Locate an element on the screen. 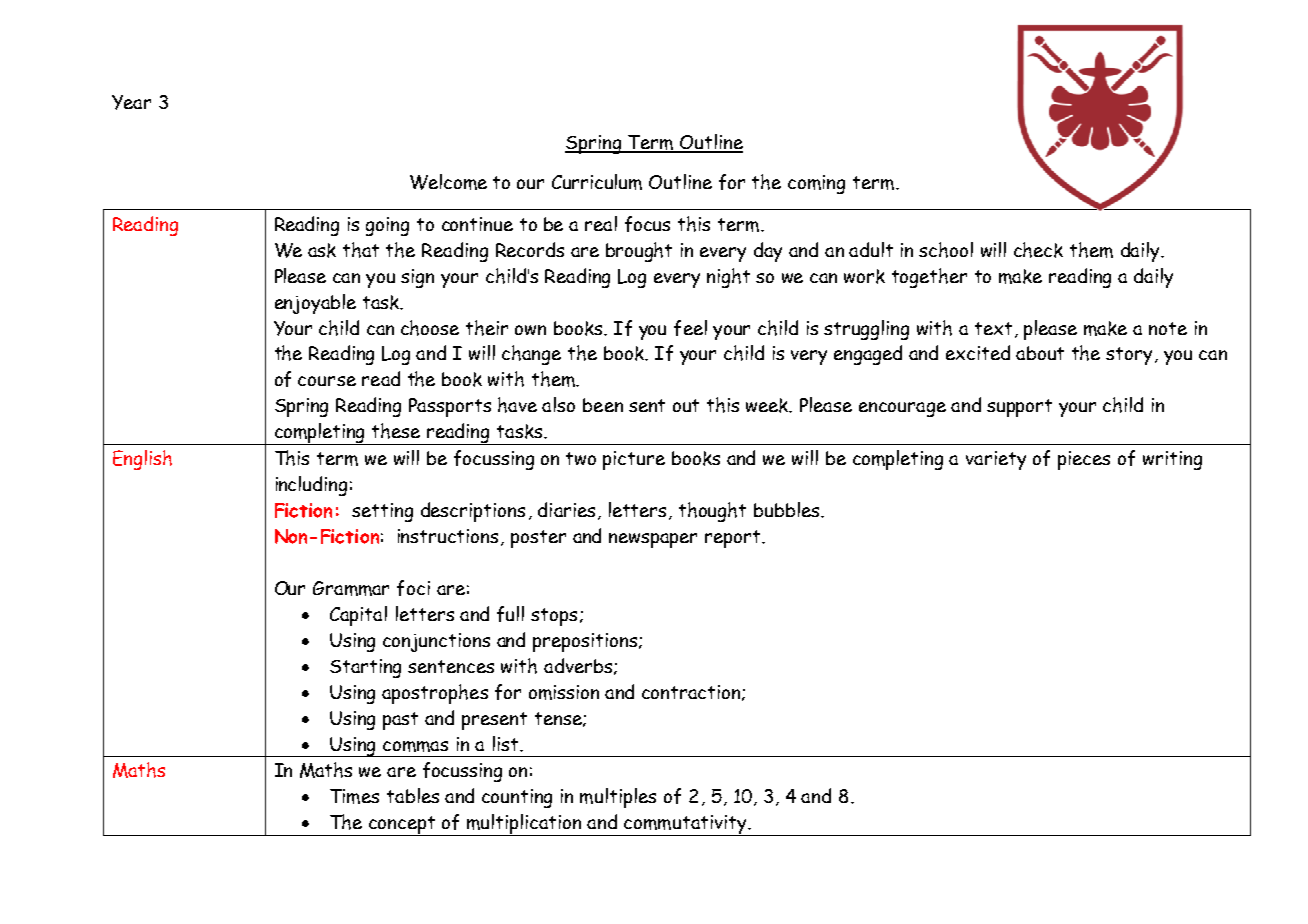 The width and height of the screenshot is (1308, 924). picture is located at coordinates (634, 460).
